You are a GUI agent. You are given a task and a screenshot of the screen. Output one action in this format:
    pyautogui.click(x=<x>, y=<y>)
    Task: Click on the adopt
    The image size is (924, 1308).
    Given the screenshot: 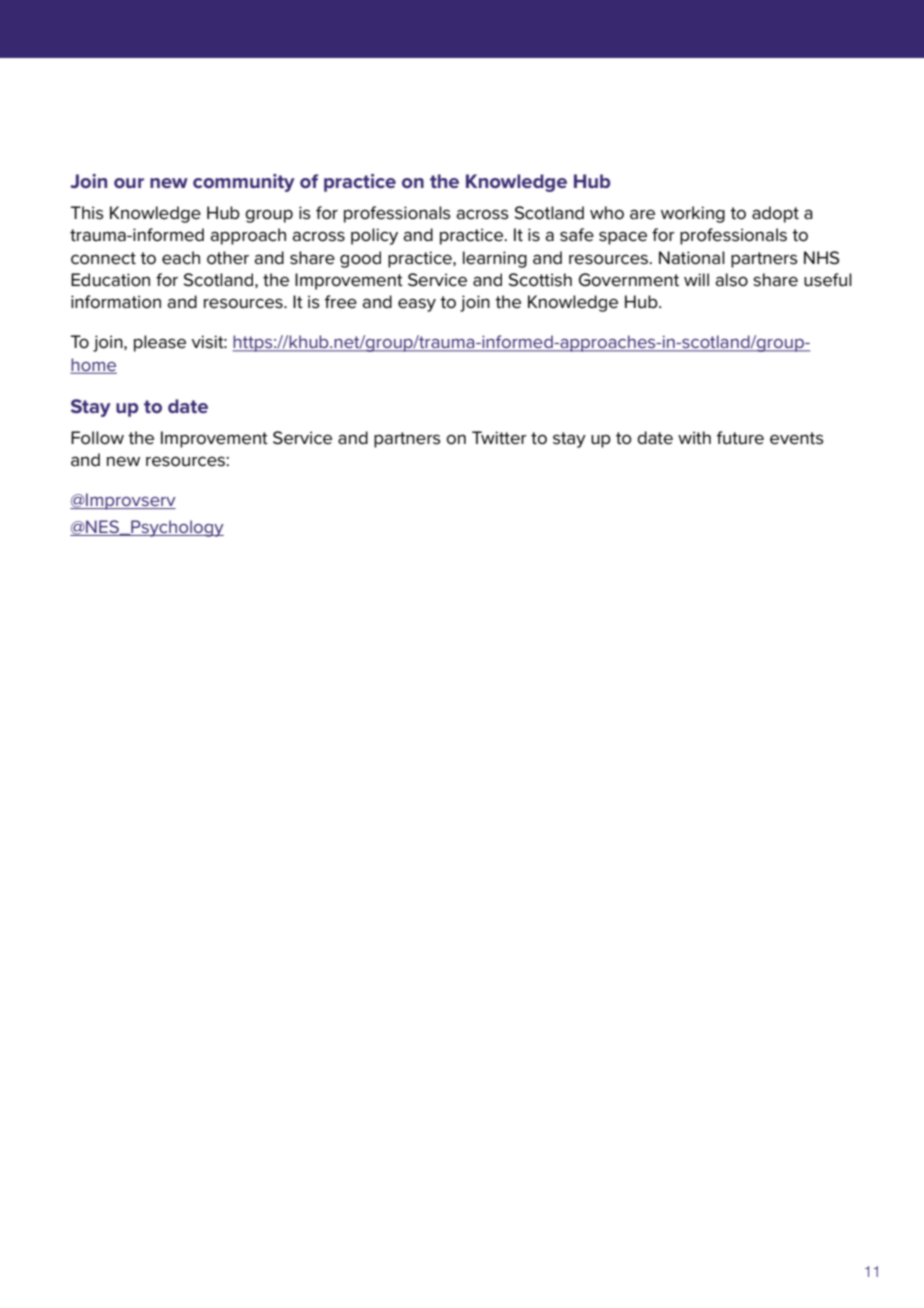 What is the action you would take?
    pyautogui.click(x=775, y=214)
